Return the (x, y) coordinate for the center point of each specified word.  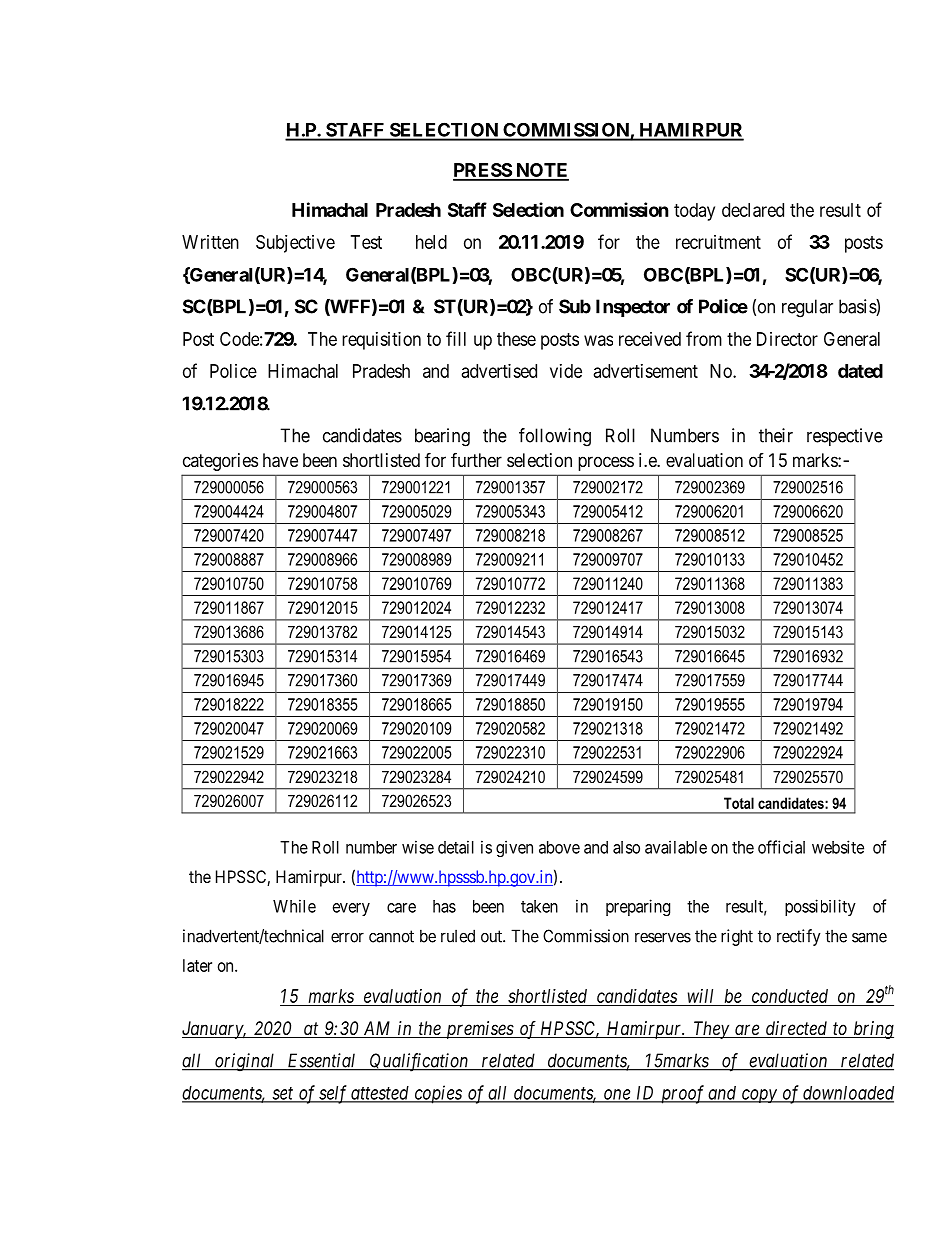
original (245, 1062)
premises (479, 1030)
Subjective (295, 244)
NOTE (541, 171)
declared (753, 210)
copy (759, 1096)
